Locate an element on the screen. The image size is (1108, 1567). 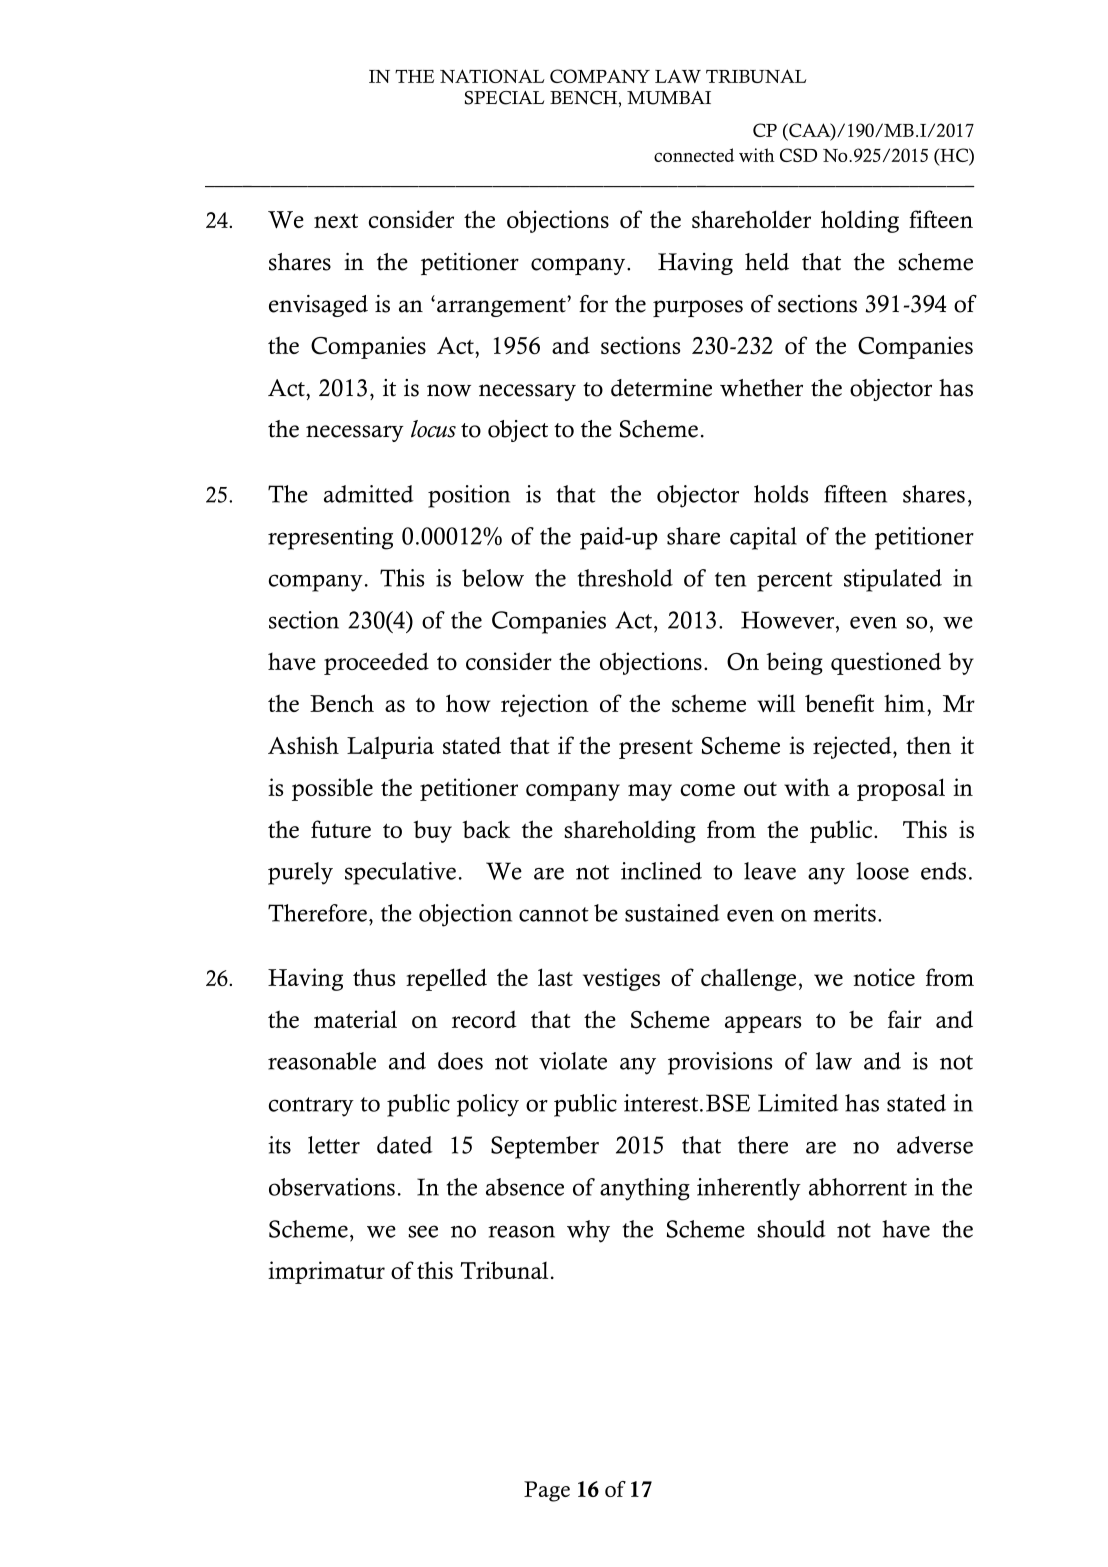
held is located at coordinates (767, 262).
